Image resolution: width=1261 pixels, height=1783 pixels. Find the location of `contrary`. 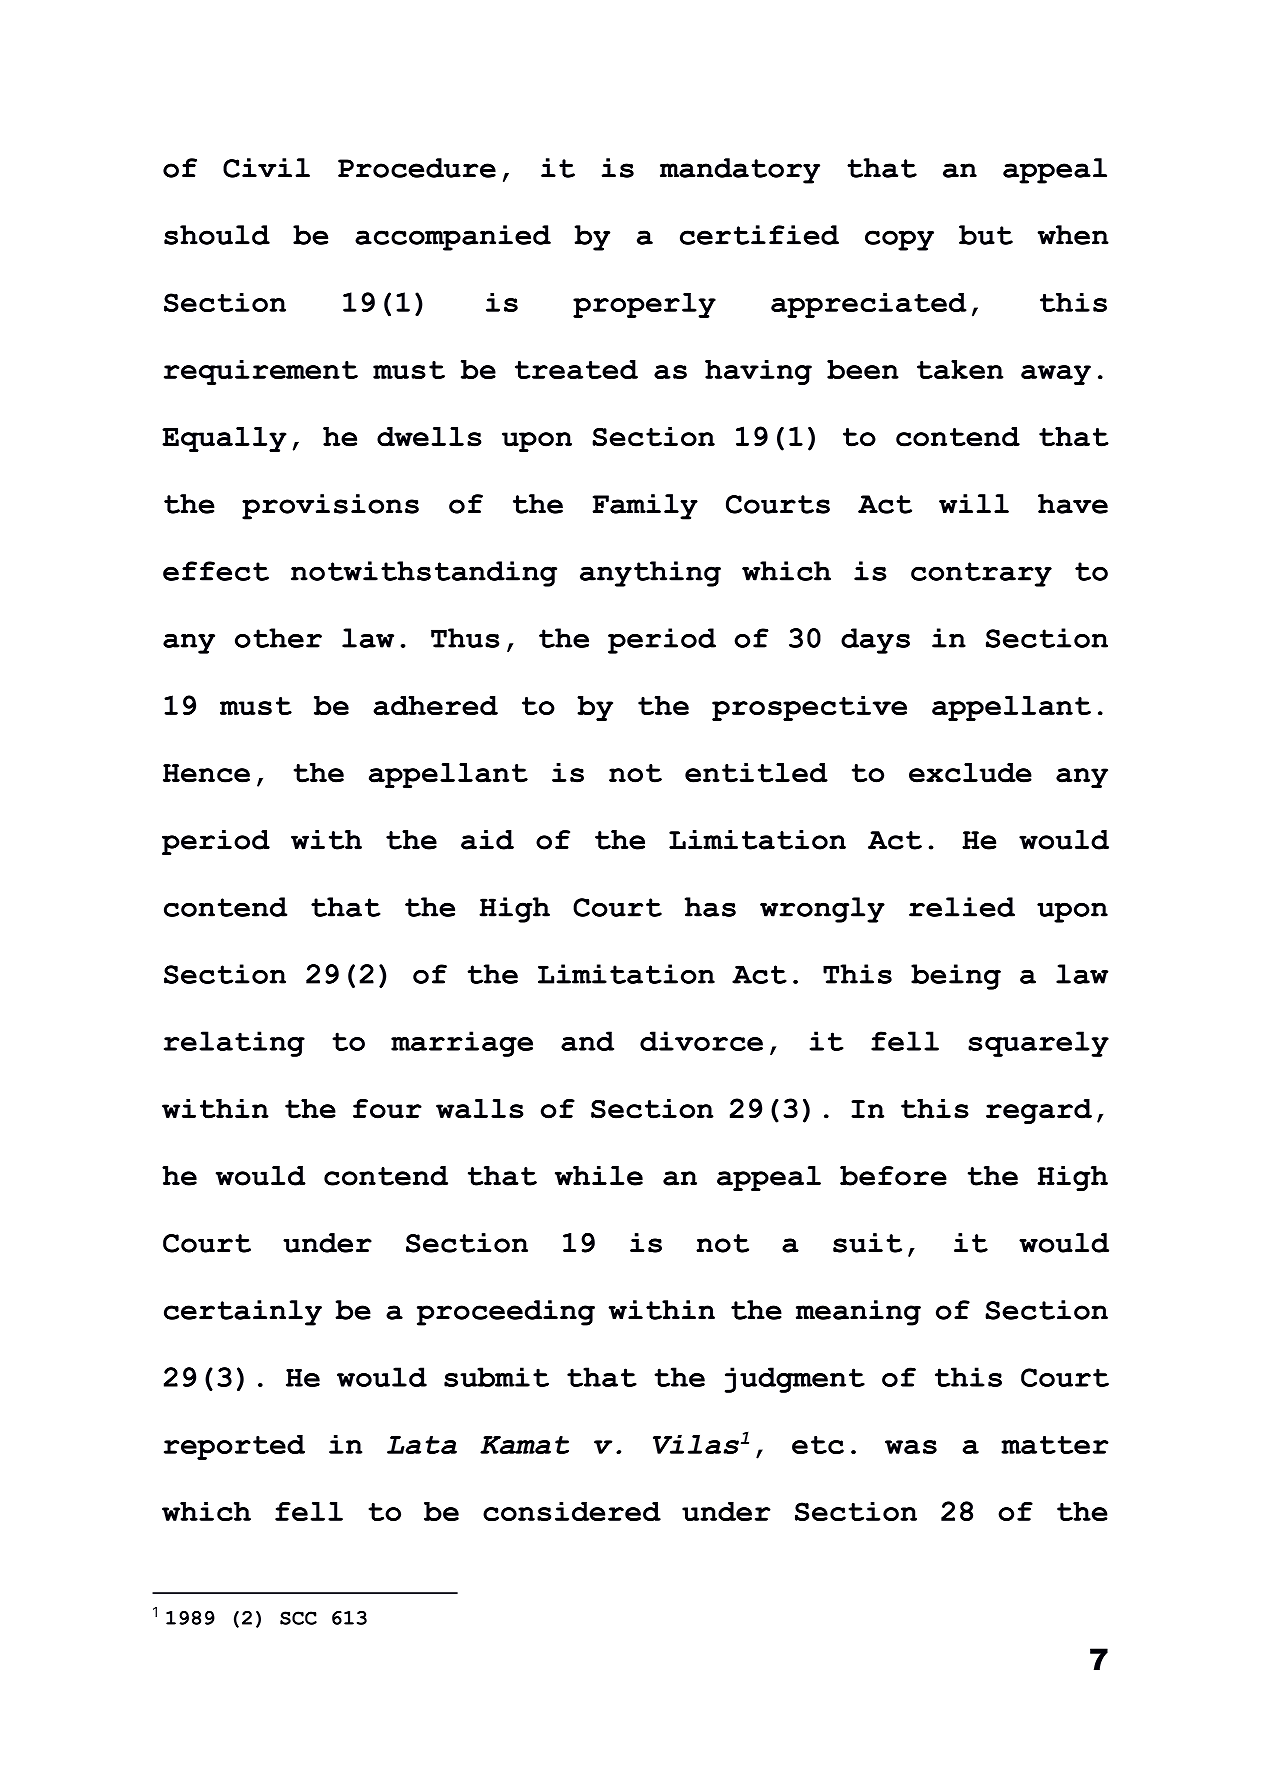

contrary is located at coordinates (981, 574).
